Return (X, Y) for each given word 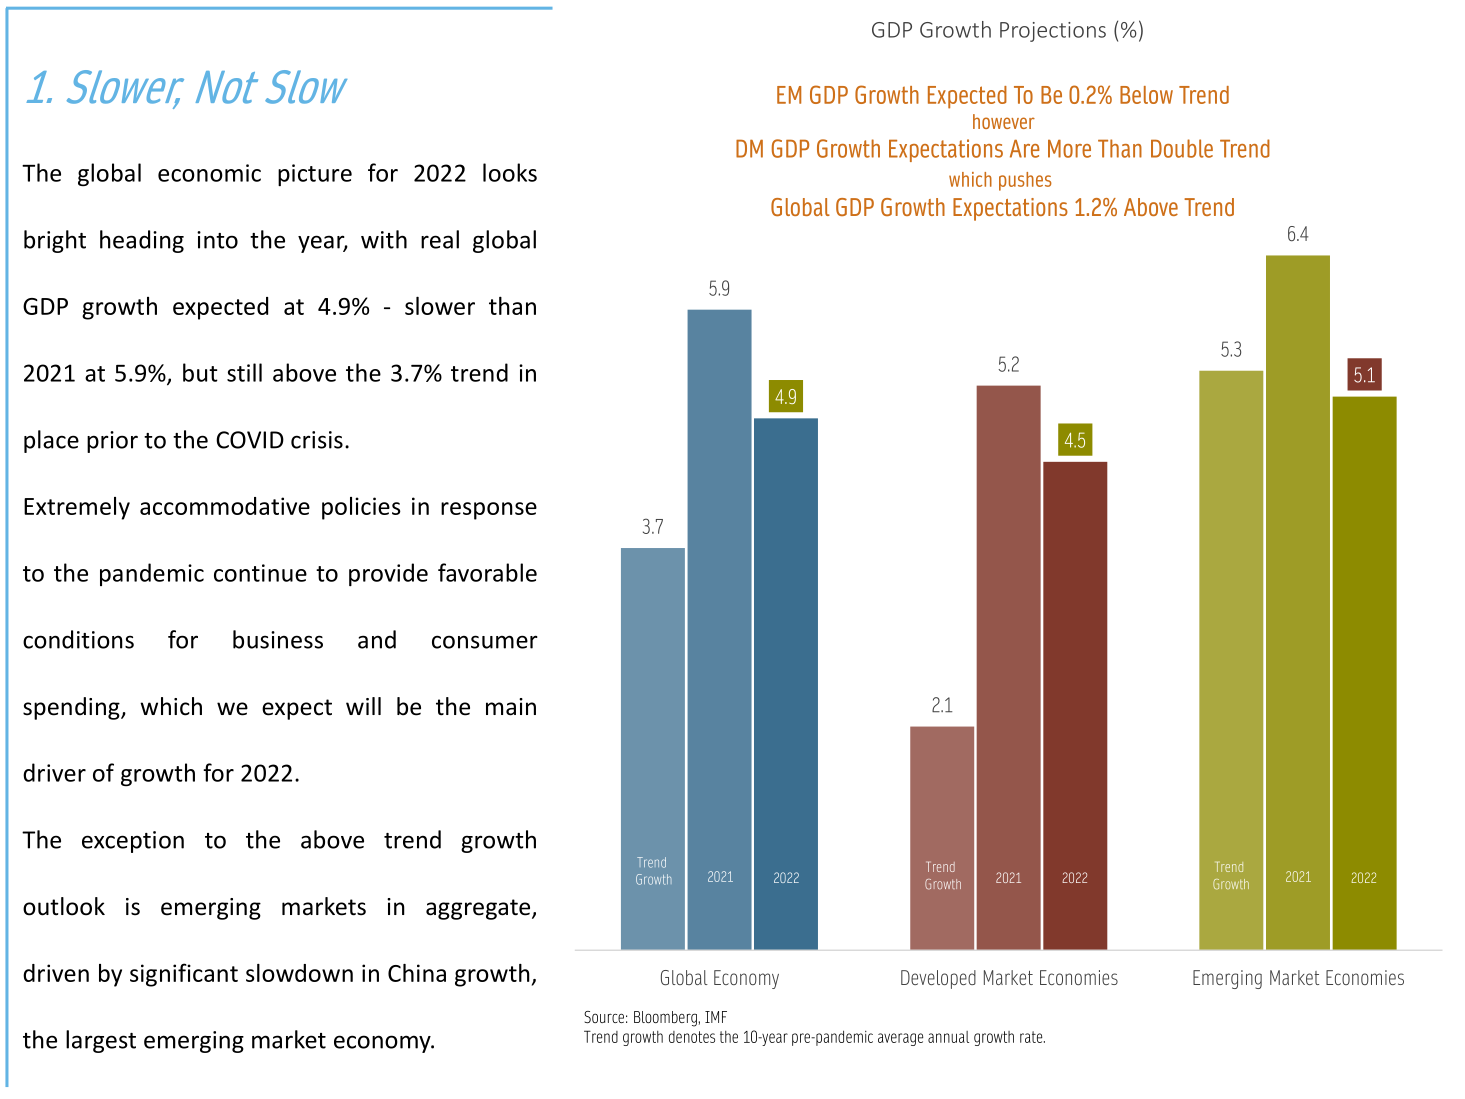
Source (604, 1017)
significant (184, 975)
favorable (487, 572)
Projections (1053, 32)
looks (510, 172)
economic (209, 173)
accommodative (225, 506)
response (489, 511)
